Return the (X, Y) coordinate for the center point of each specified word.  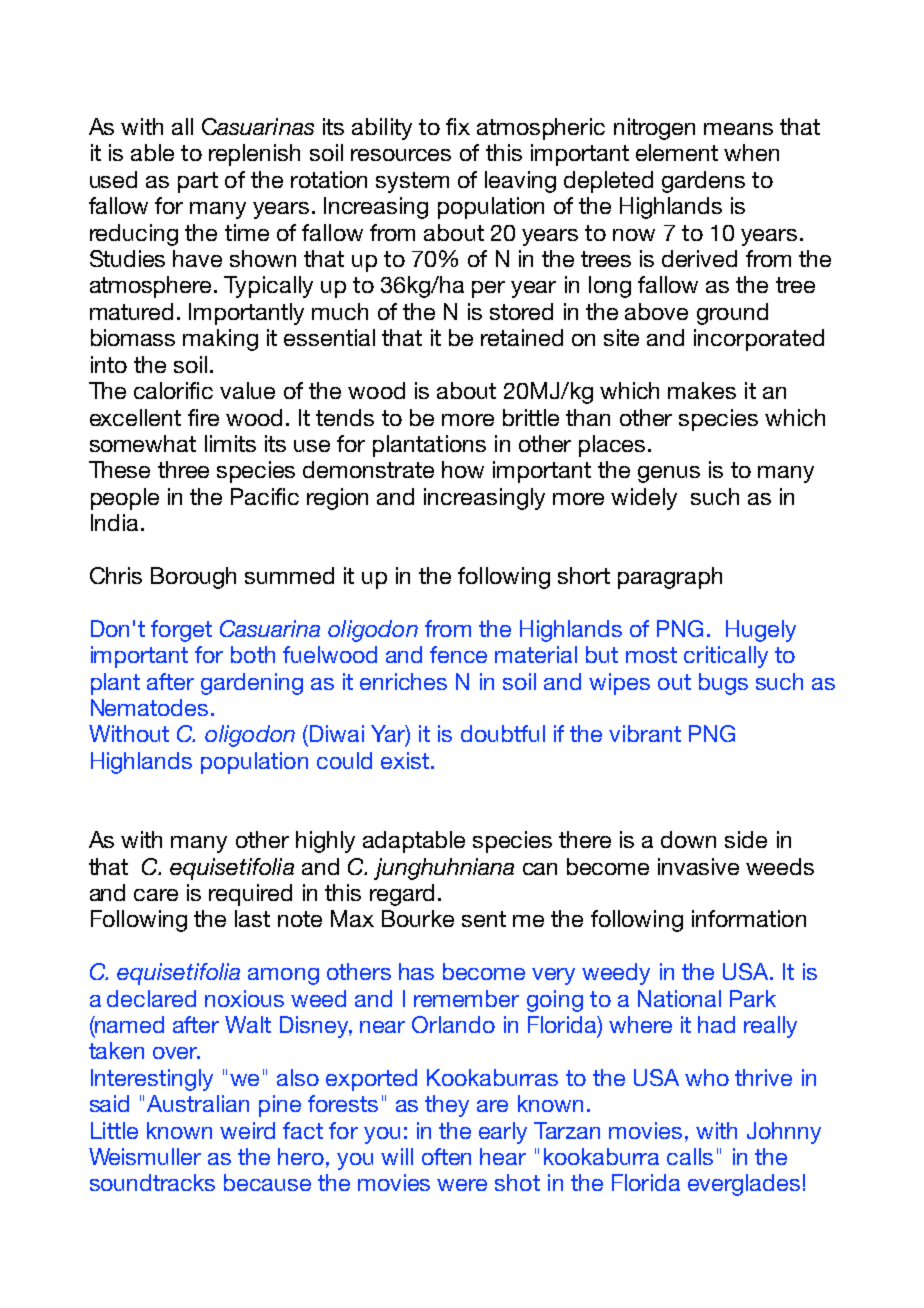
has (416, 971)
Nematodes (149, 707)
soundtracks (152, 1182)
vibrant (645, 733)
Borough (193, 578)
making (220, 340)
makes (702, 390)
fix (458, 126)
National (679, 998)
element (677, 152)
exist (405, 760)
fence (458, 654)
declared (151, 998)
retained (522, 337)
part (198, 182)
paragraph (670, 578)
